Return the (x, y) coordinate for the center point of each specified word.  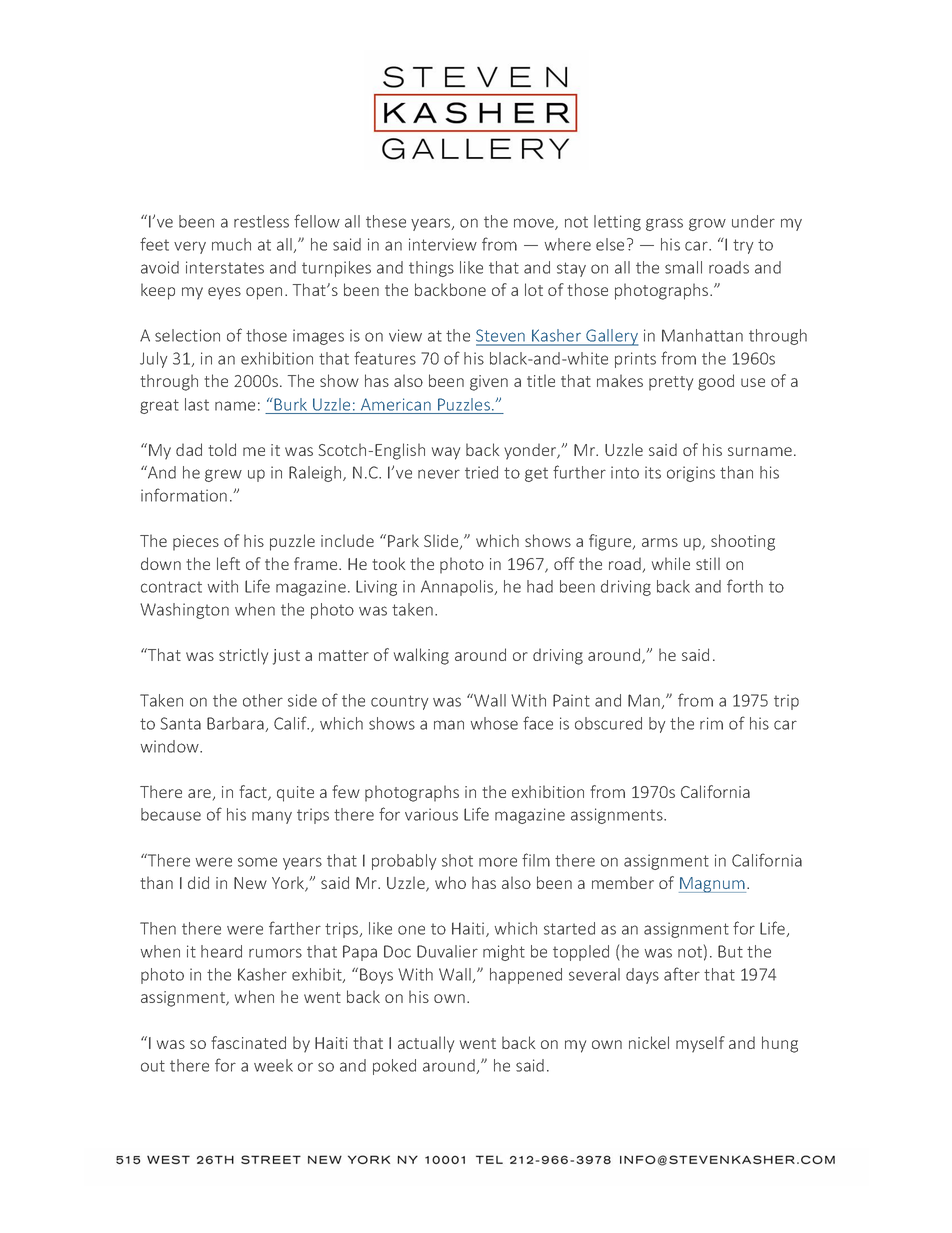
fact (254, 793)
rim (711, 723)
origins (691, 474)
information (184, 495)
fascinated (248, 1042)
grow (707, 224)
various (431, 814)
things (431, 269)
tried (481, 472)
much (231, 244)
